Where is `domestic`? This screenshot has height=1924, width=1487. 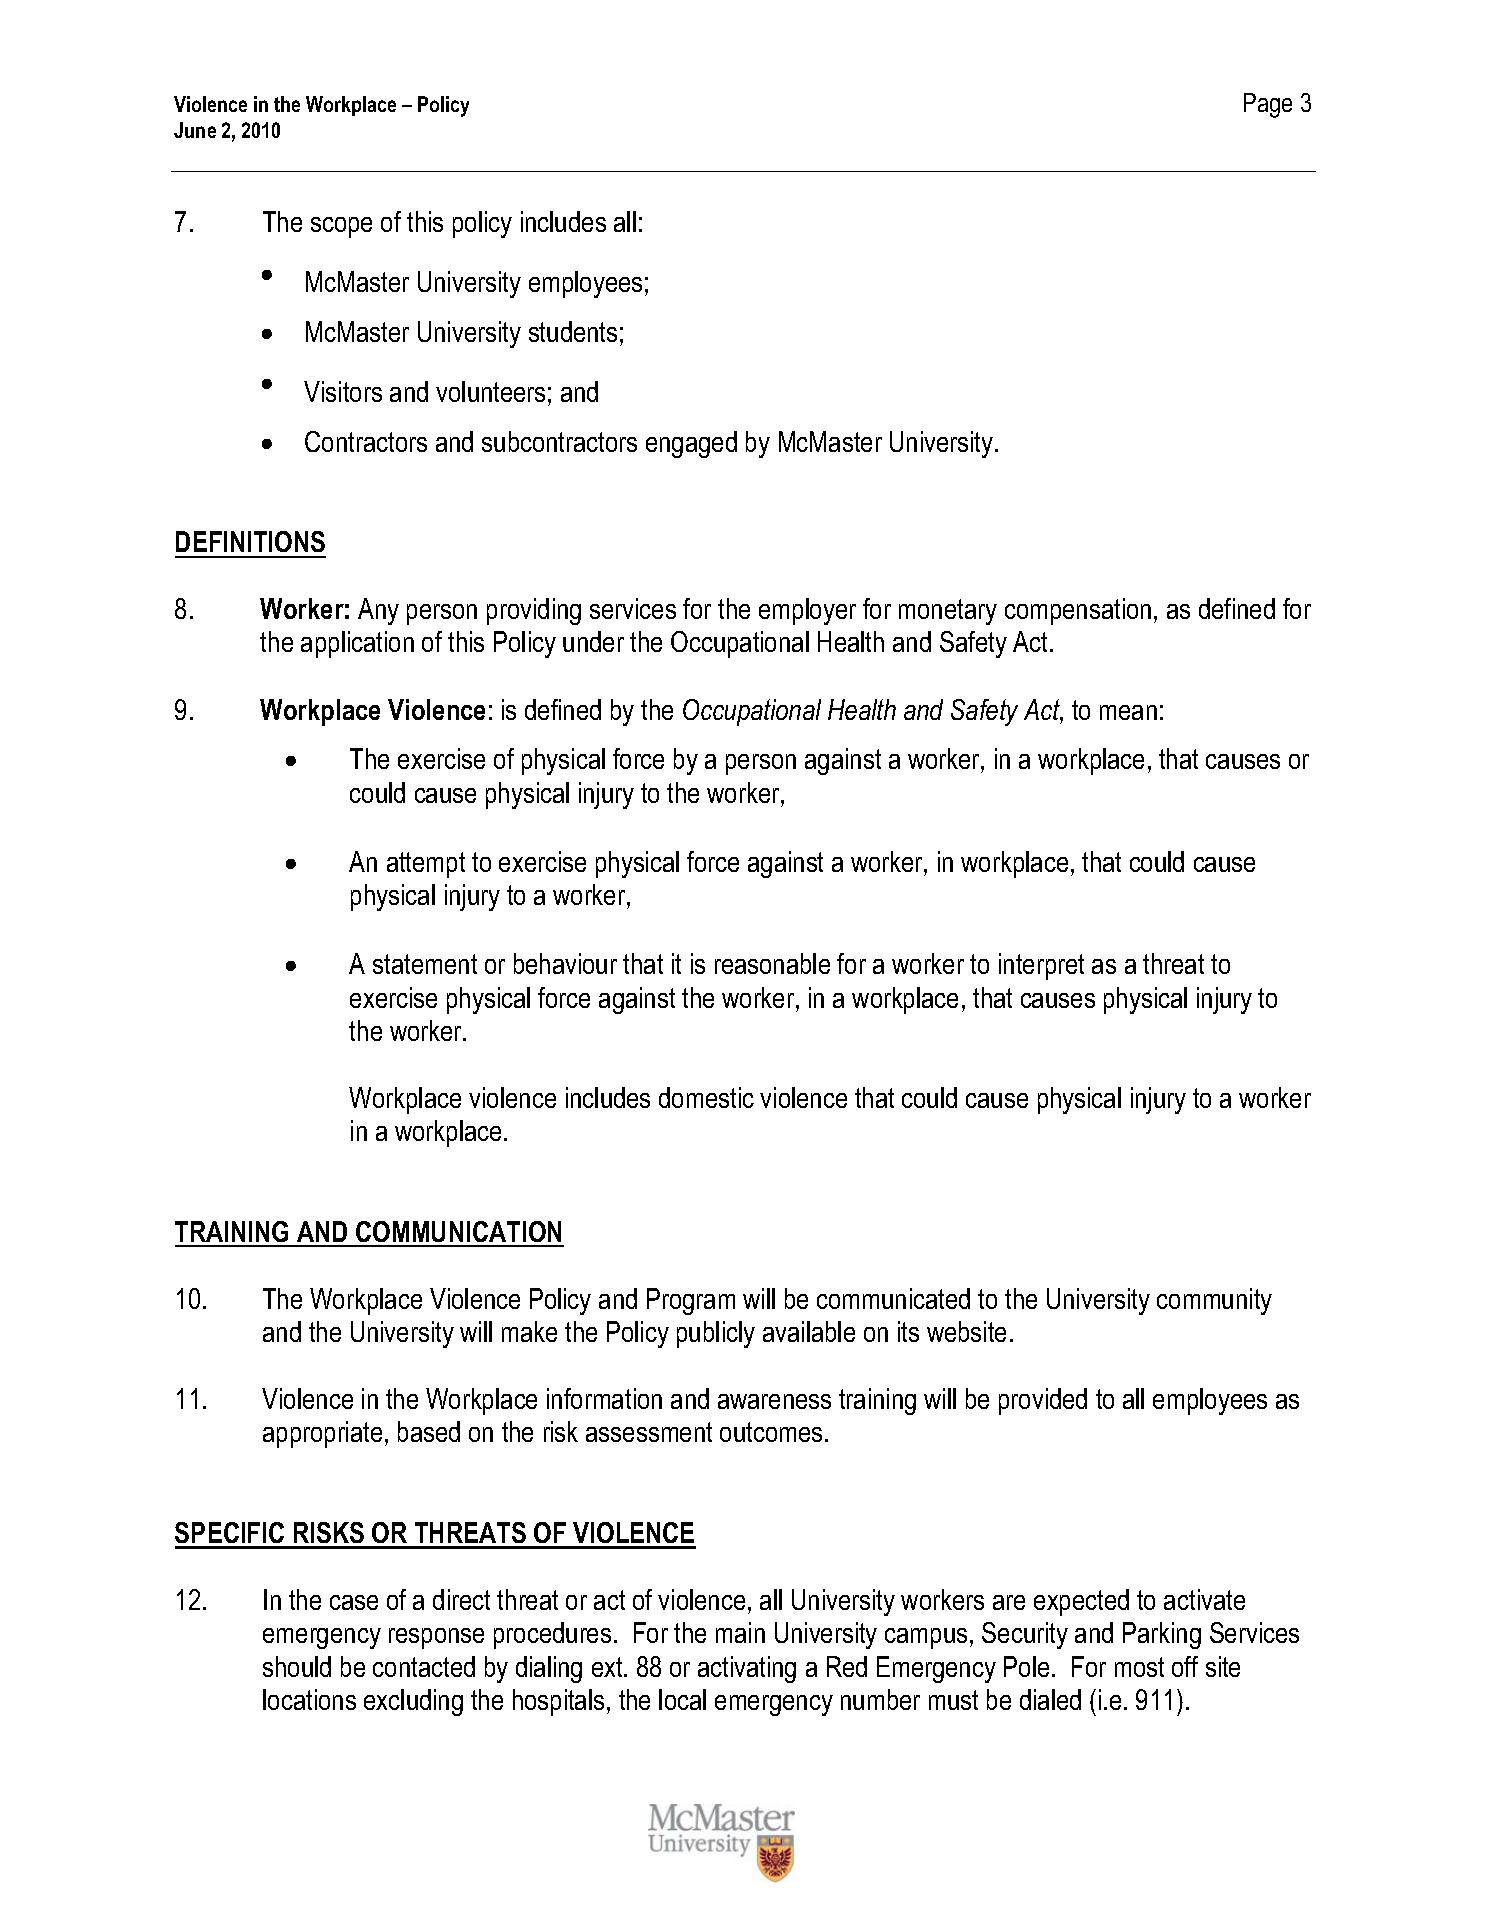 domestic is located at coordinates (706, 1097).
